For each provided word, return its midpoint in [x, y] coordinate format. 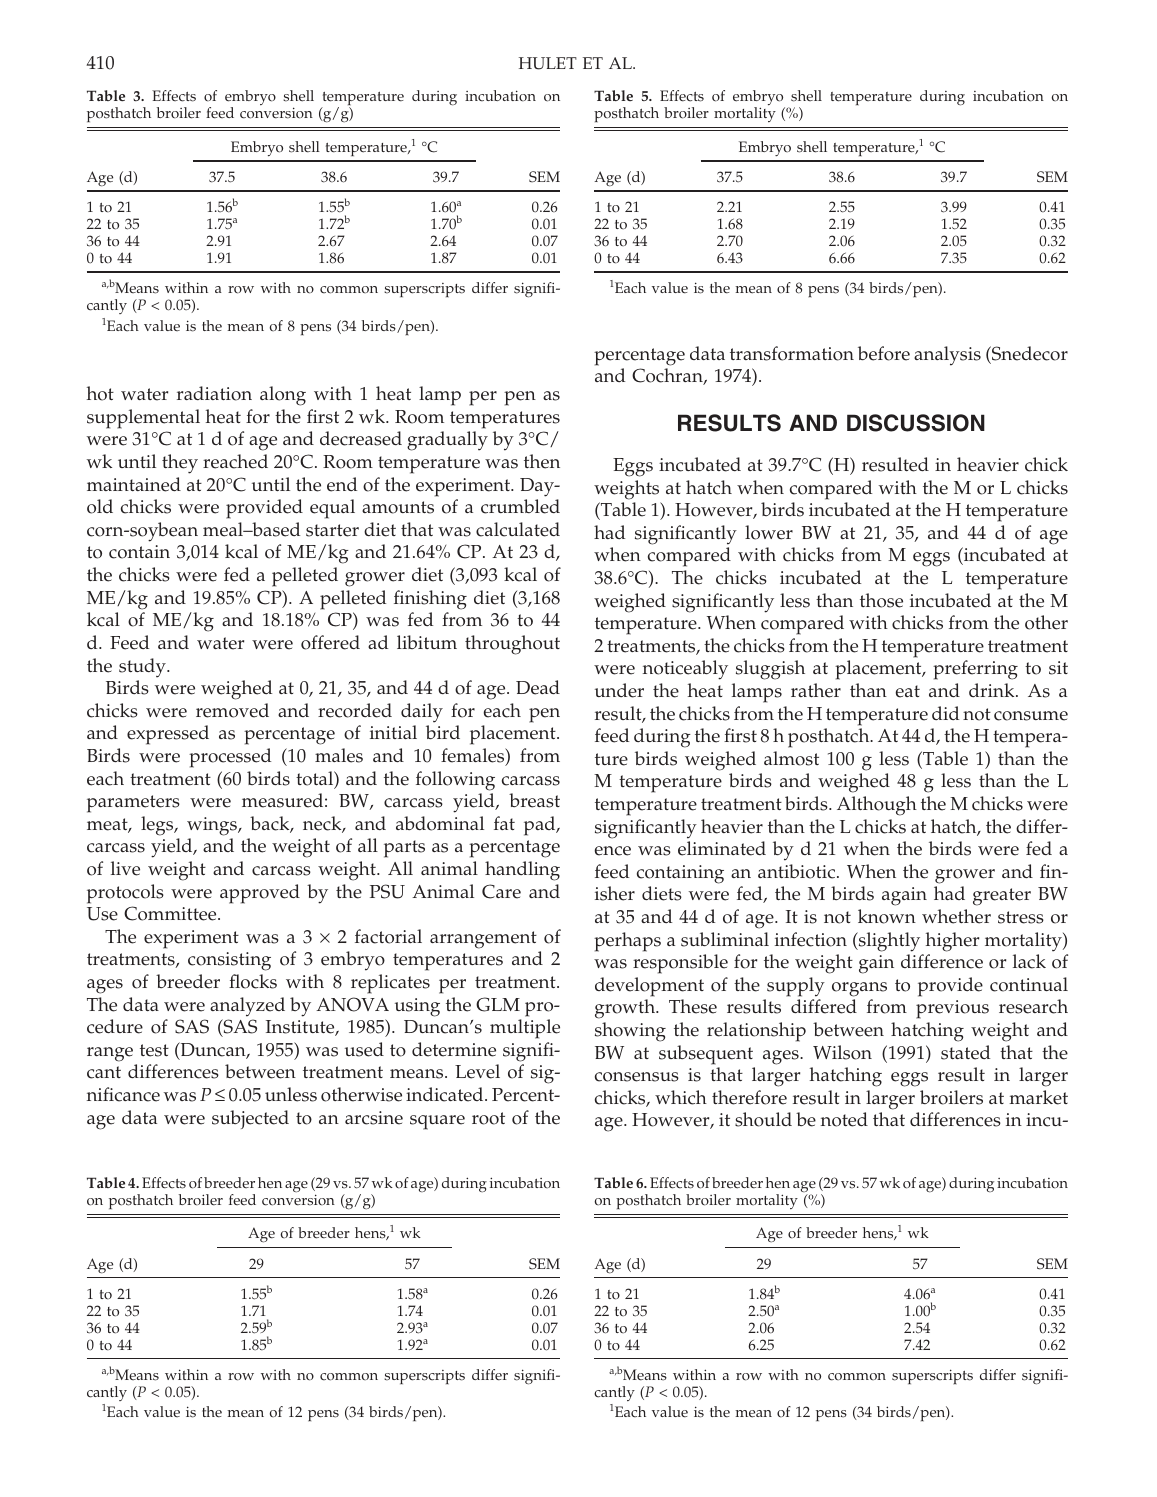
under [619, 690]
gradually [447, 441]
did [945, 713]
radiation [214, 393]
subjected [250, 1119]
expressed [168, 735]
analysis [947, 356]
